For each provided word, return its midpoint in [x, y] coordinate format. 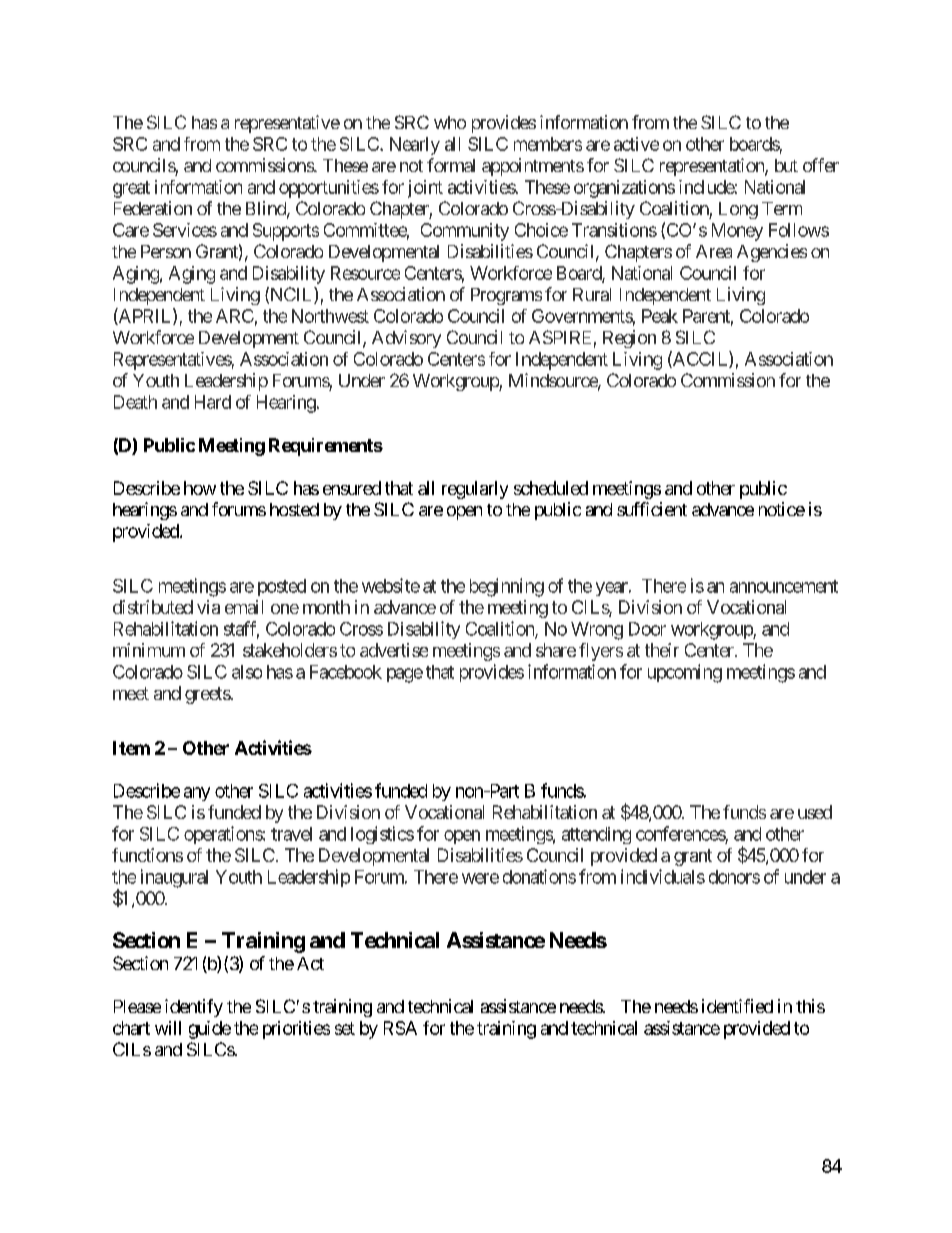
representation [713, 167]
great [131, 189]
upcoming [685, 673]
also [247, 672]
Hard [213, 402]
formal [451, 165]
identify [194, 1008]
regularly [475, 490]
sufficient [652, 509]
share [556, 650]
